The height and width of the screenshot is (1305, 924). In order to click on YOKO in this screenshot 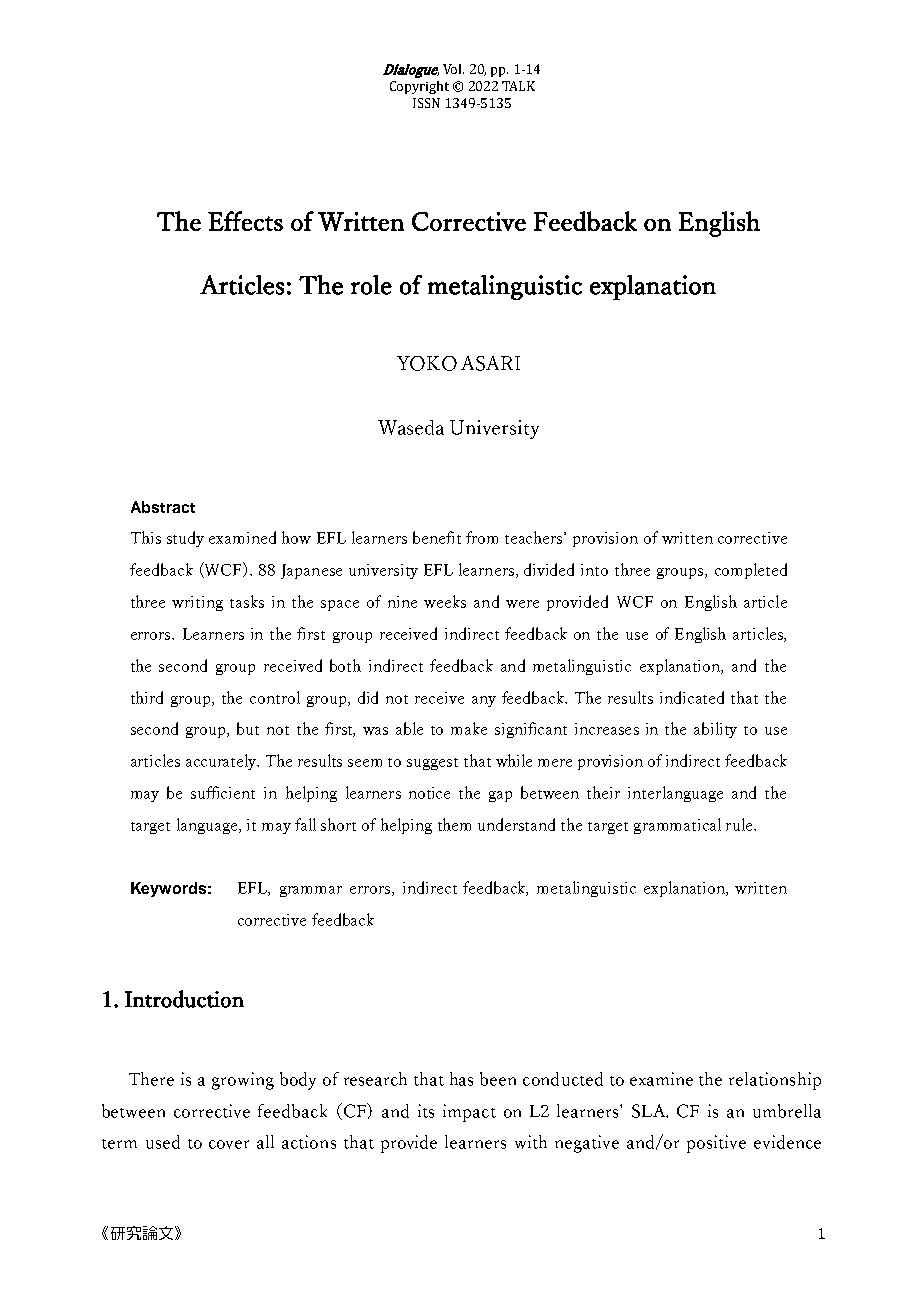, I will do `click(427, 363)`.
